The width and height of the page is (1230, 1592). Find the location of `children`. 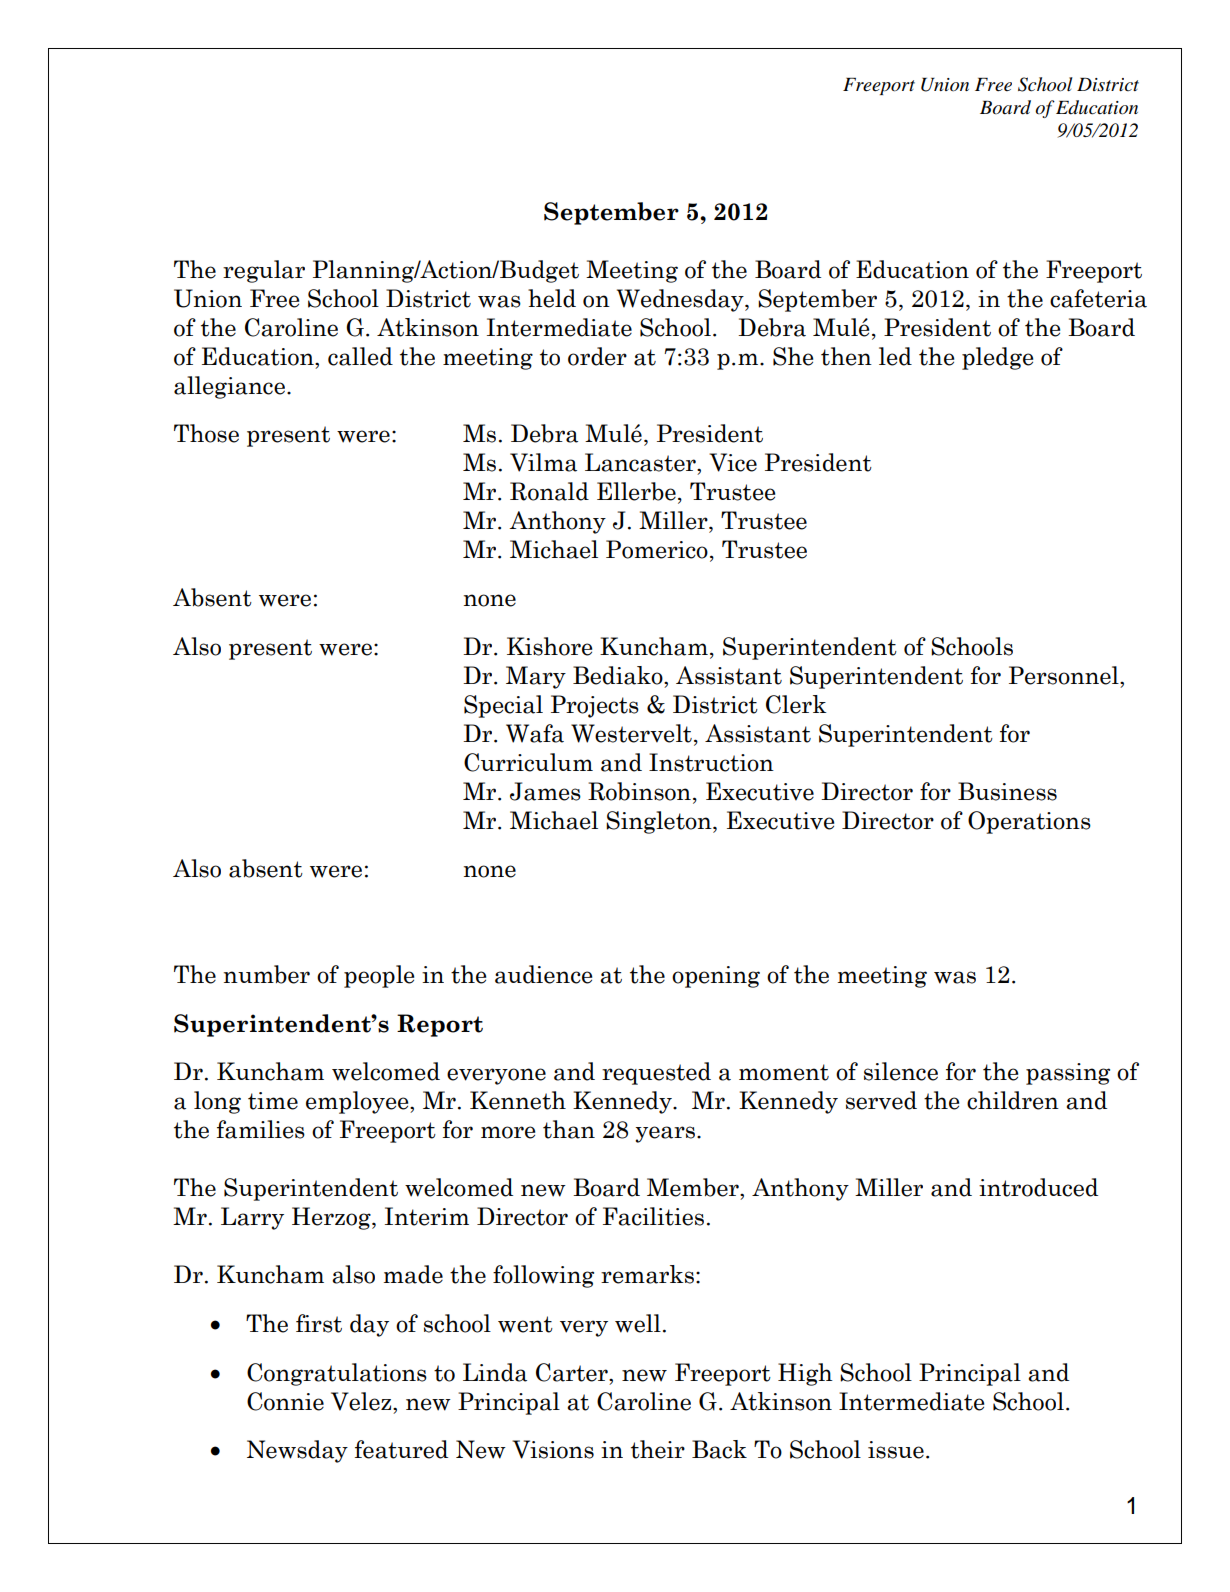

children is located at coordinates (1013, 1100).
